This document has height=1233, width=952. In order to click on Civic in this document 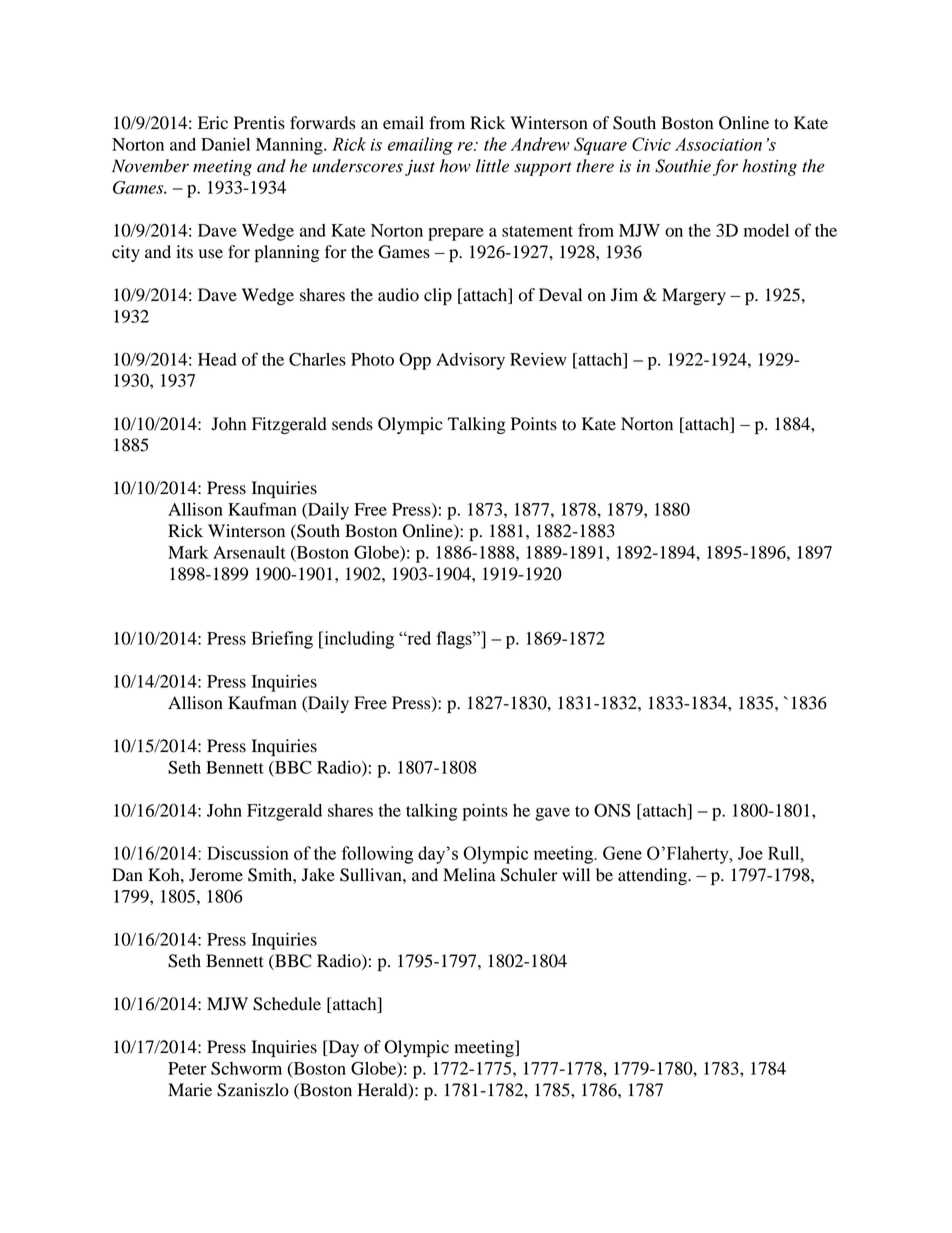, I will do `click(651, 144)`.
